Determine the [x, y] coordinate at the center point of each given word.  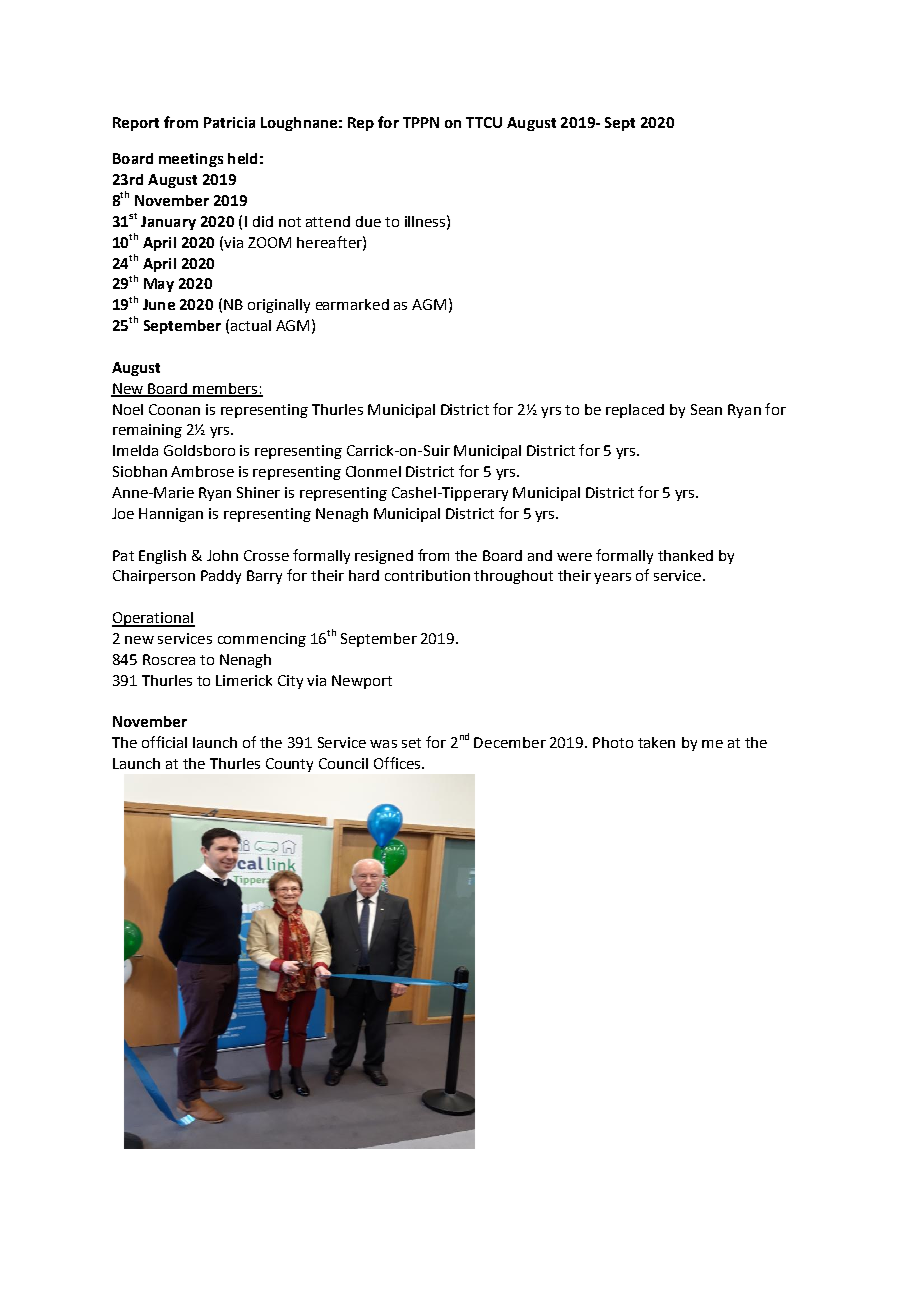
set [411, 743]
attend [328, 221]
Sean [706, 409]
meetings [191, 160]
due [368, 221]
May [159, 285]
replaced [635, 411]
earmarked [352, 304]
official [164, 742]
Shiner [258, 492]
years [612, 578]
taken [656, 742]
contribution [427, 575]
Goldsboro [199, 450]
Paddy [221, 577]
